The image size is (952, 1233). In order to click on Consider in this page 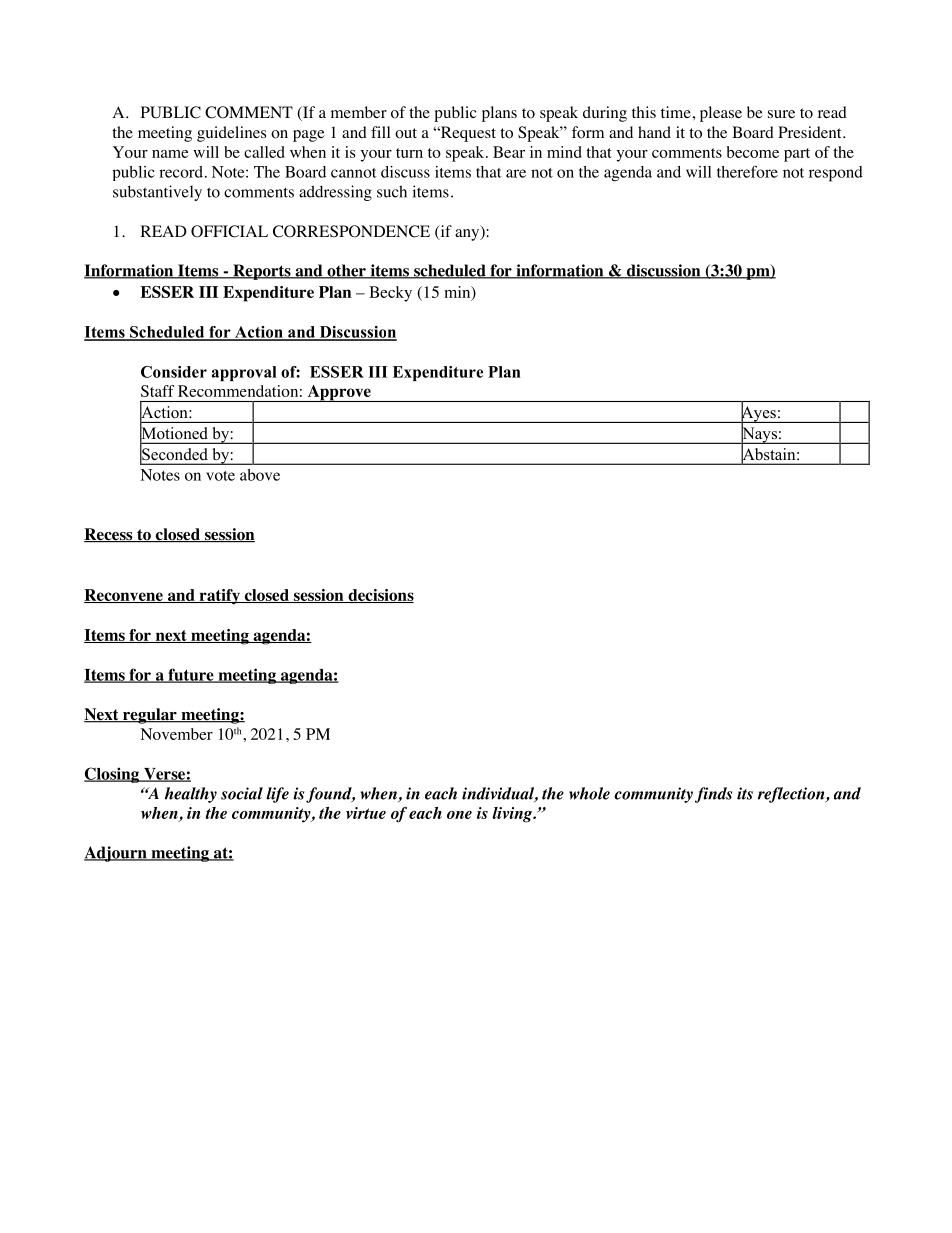, I will do `click(174, 372)`.
